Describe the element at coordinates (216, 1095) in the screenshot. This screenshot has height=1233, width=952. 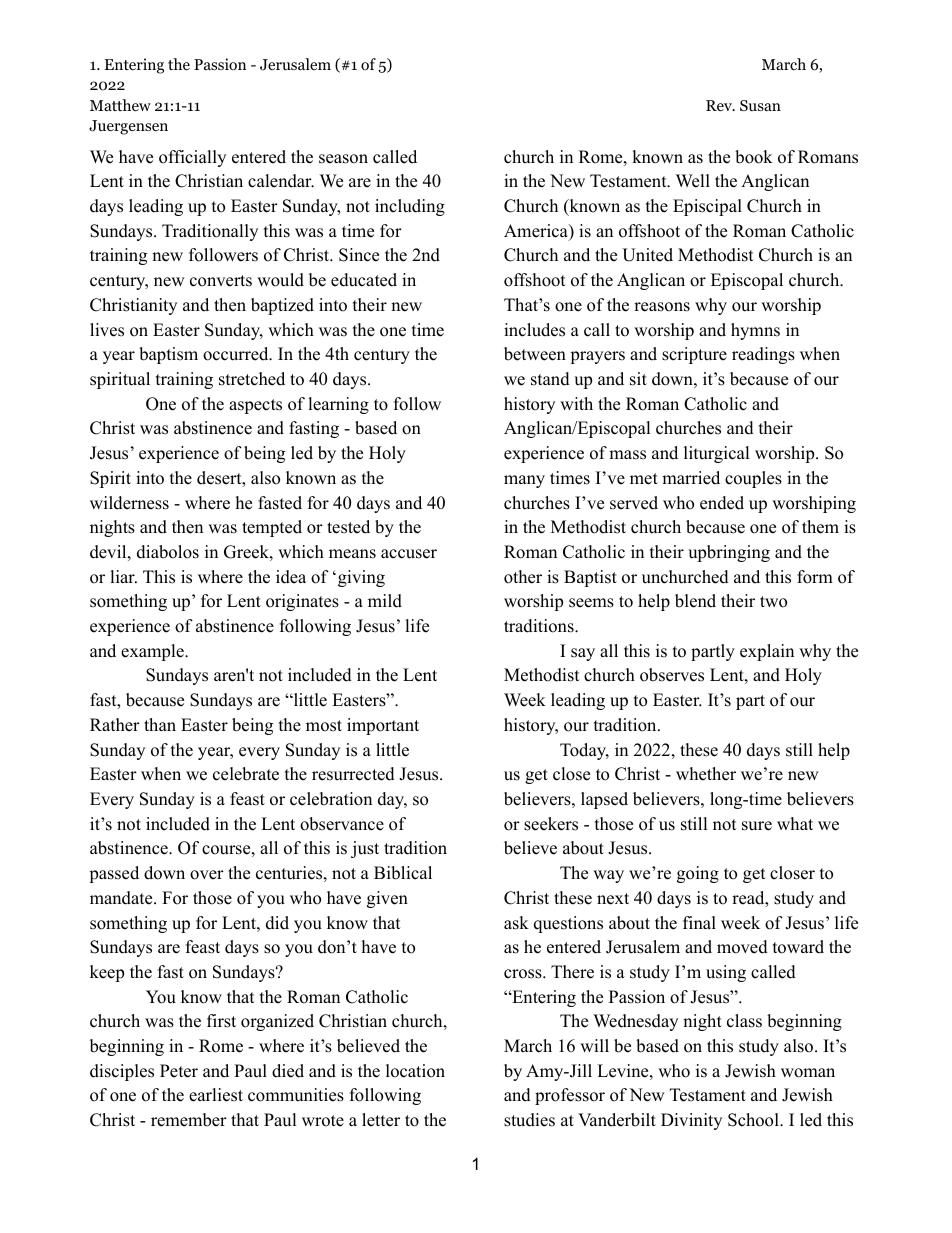
I see `earliest` at that location.
